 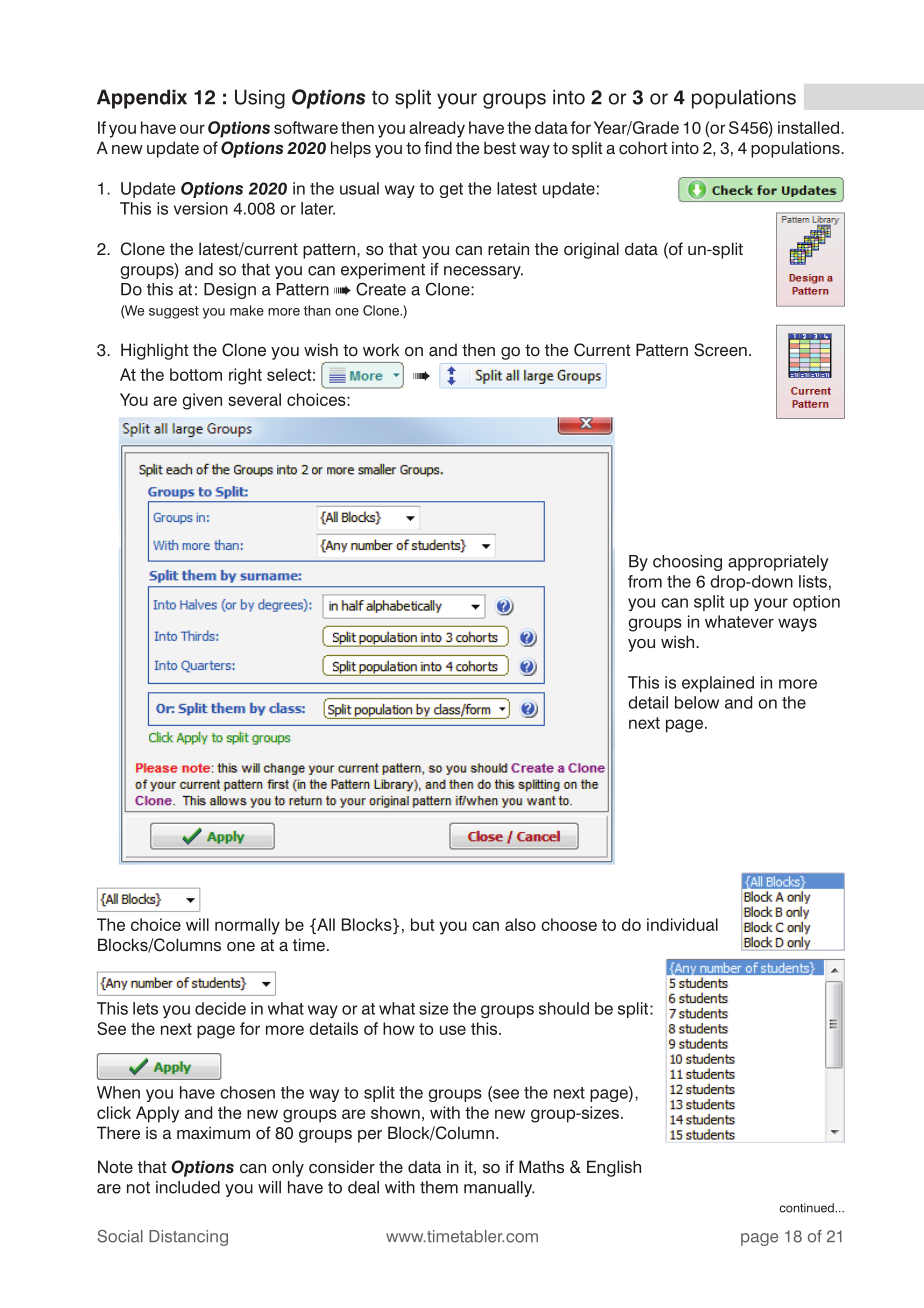 What do you see at coordinates (423, 924) in the document?
I see `but` at bounding box center [423, 924].
